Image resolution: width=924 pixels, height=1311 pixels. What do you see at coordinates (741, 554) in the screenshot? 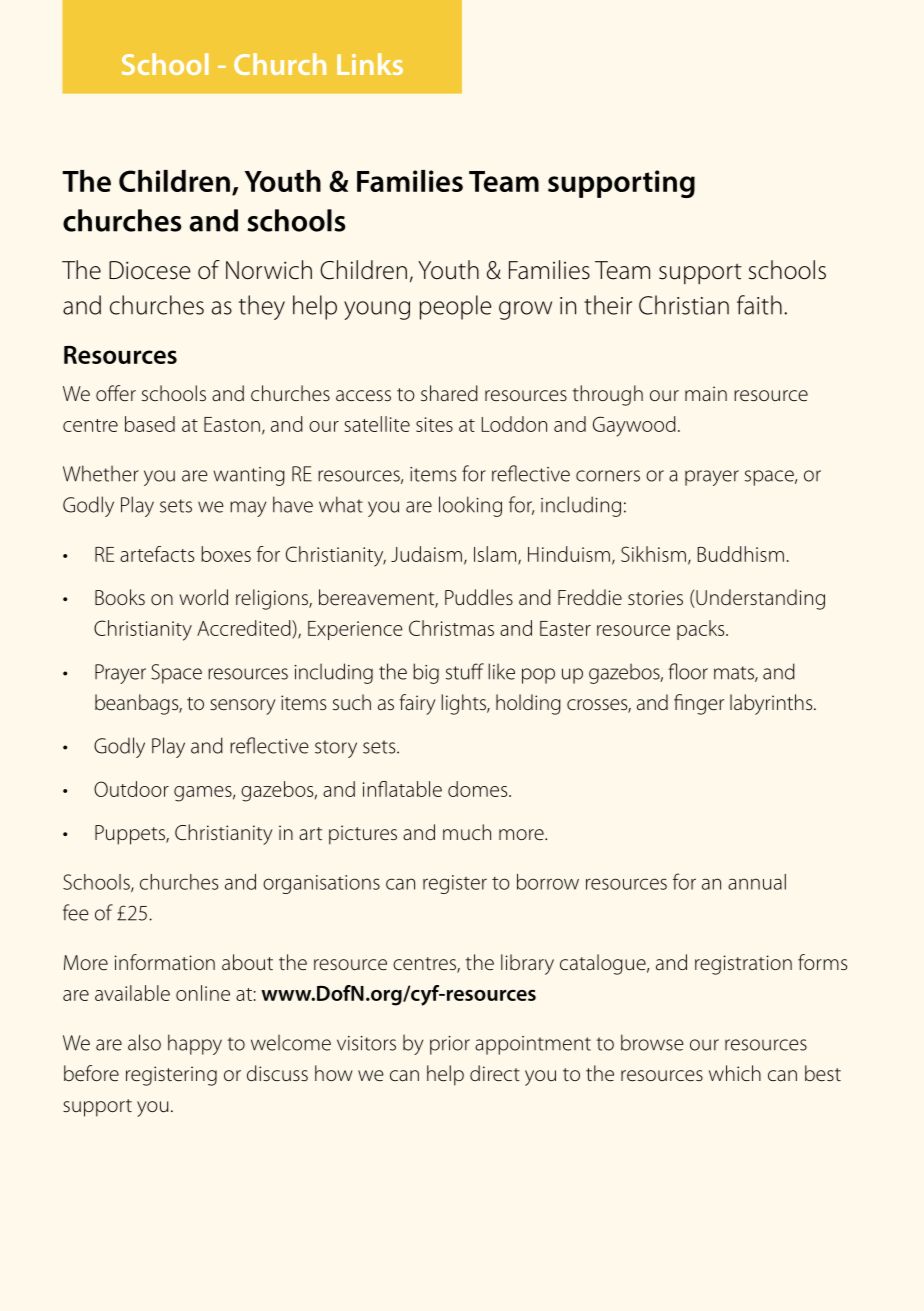
I see `Buddhism` at bounding box center [741, 554].
